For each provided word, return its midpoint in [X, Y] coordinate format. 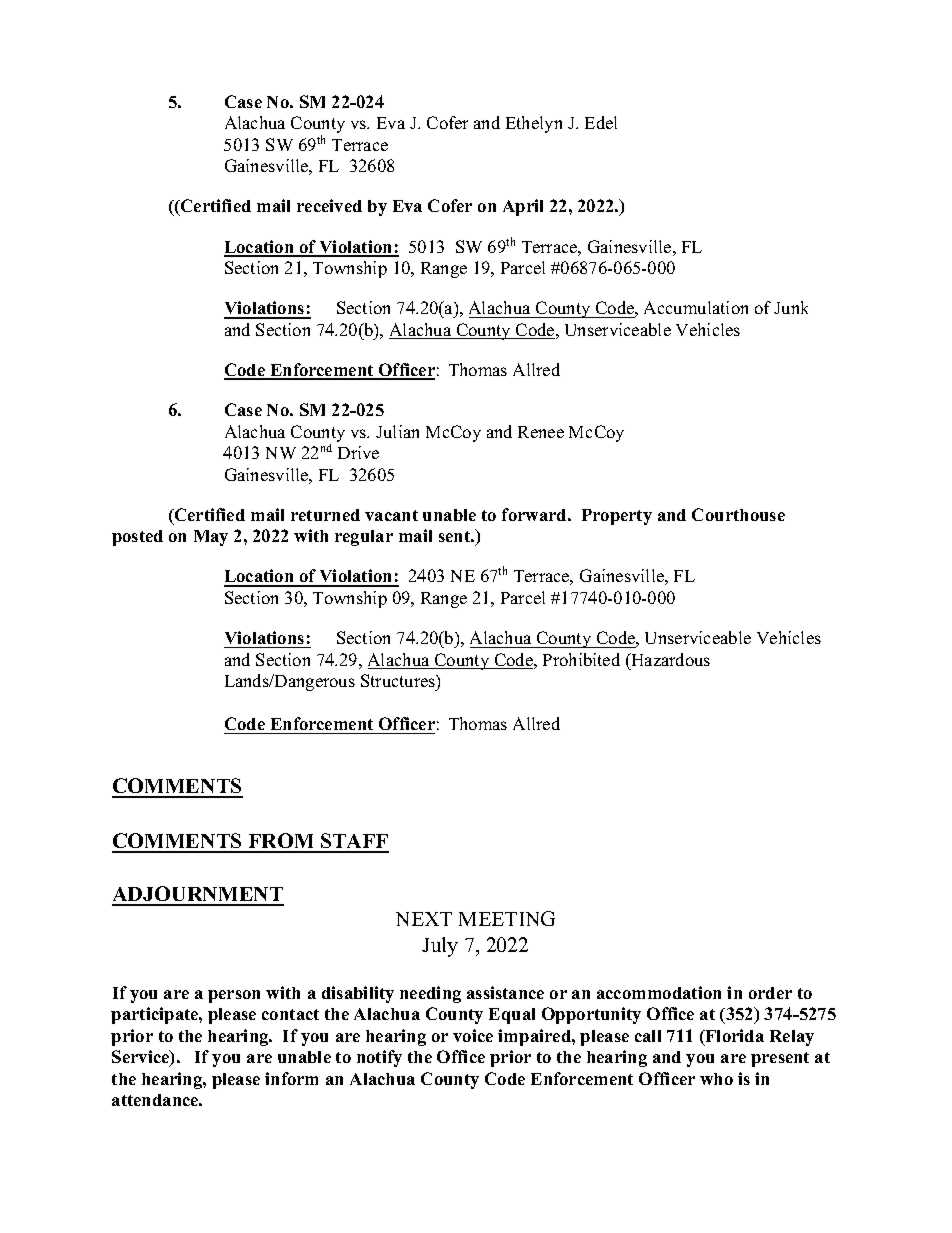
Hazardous [669, 659]
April [523, 207]
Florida [734, 1035]
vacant [391, 515]
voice [473, 1035]
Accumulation [696, 307]
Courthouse [738, 514]
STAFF [354, 842]
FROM [281, 842]
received [329, 205]
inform [291, 1078]
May [211, 538]
